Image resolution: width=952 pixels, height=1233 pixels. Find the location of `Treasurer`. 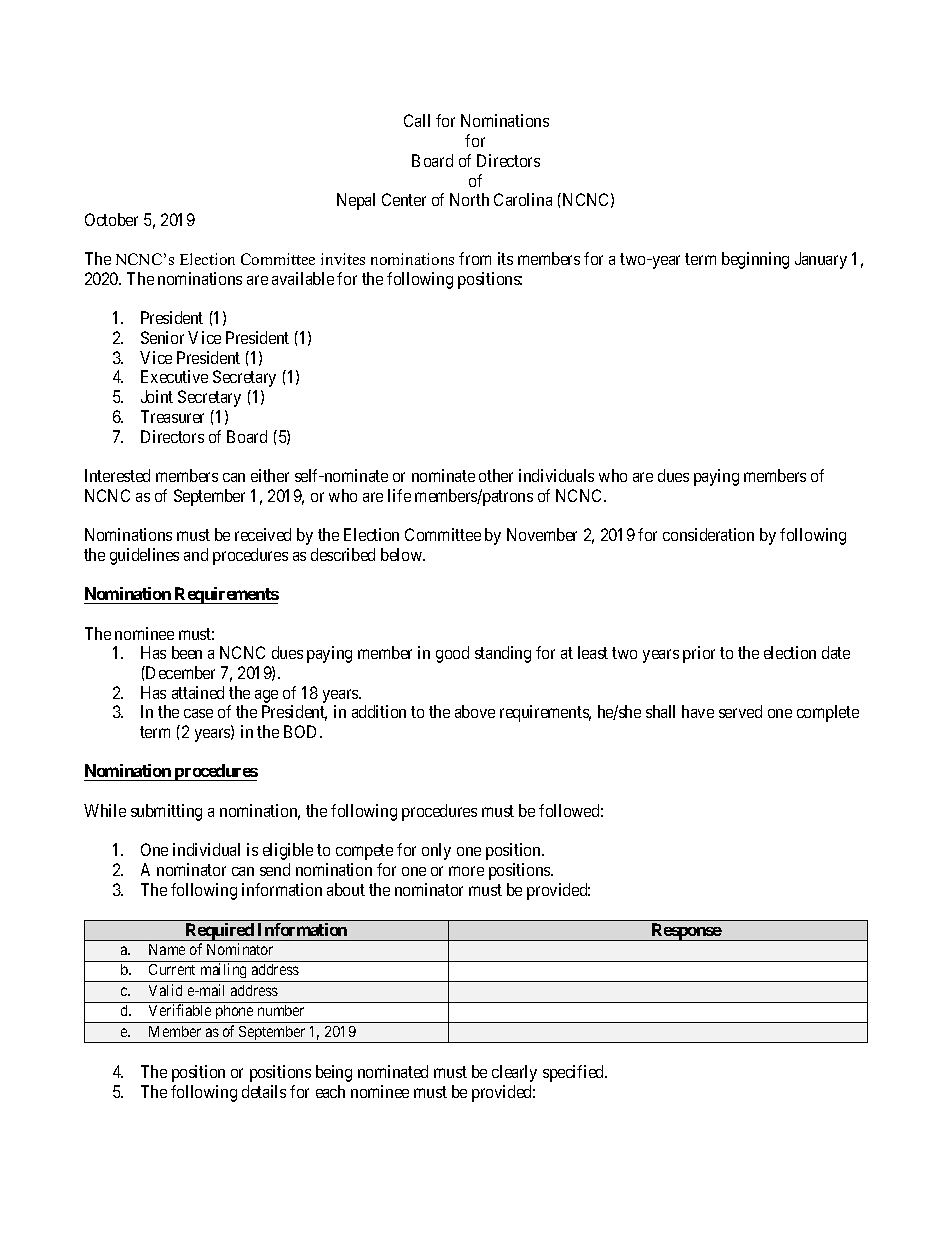

Treasurer is located at coordinates (172, 416).
